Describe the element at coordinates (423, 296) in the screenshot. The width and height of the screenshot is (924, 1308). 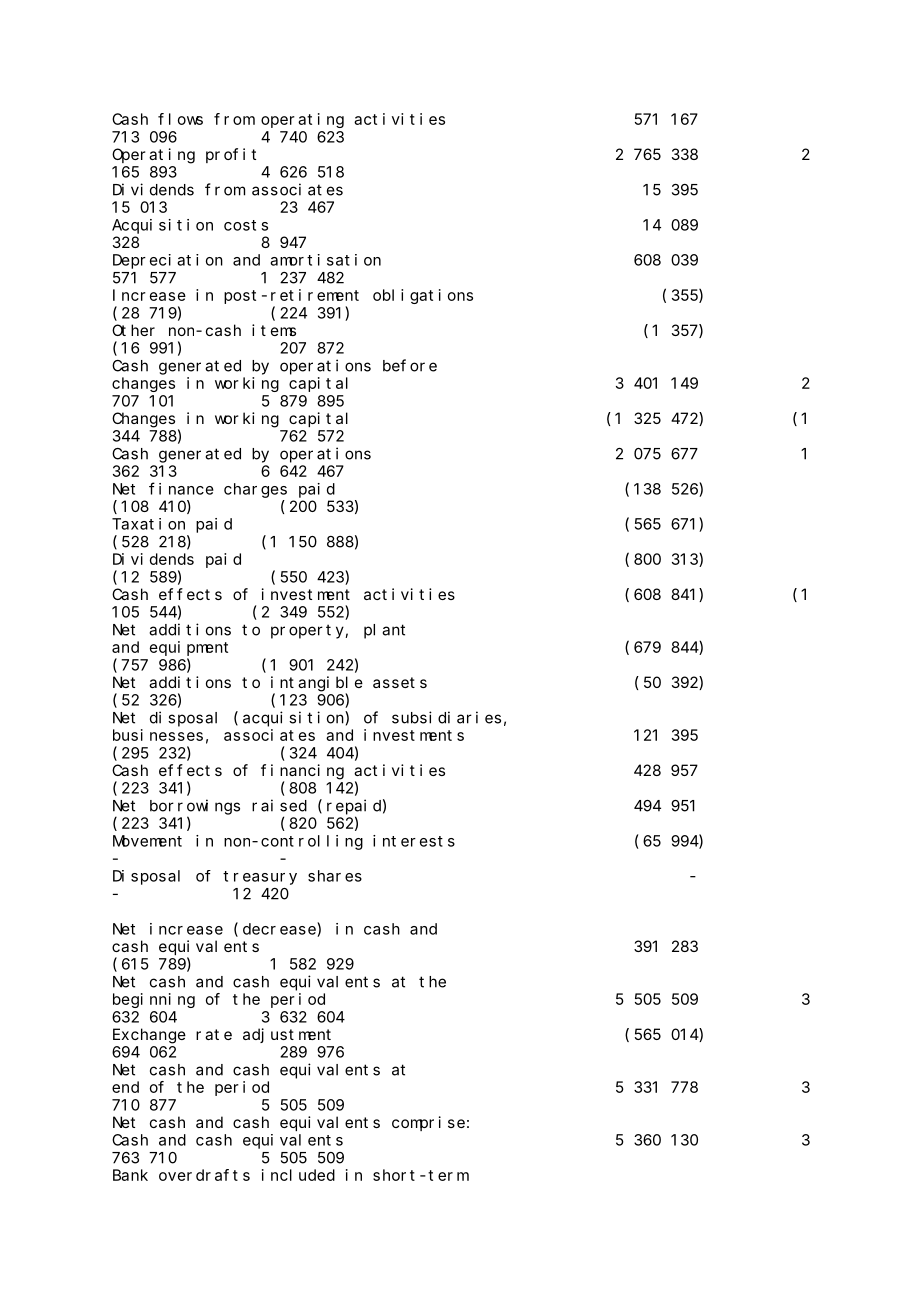
I see `obligations` at that location.
